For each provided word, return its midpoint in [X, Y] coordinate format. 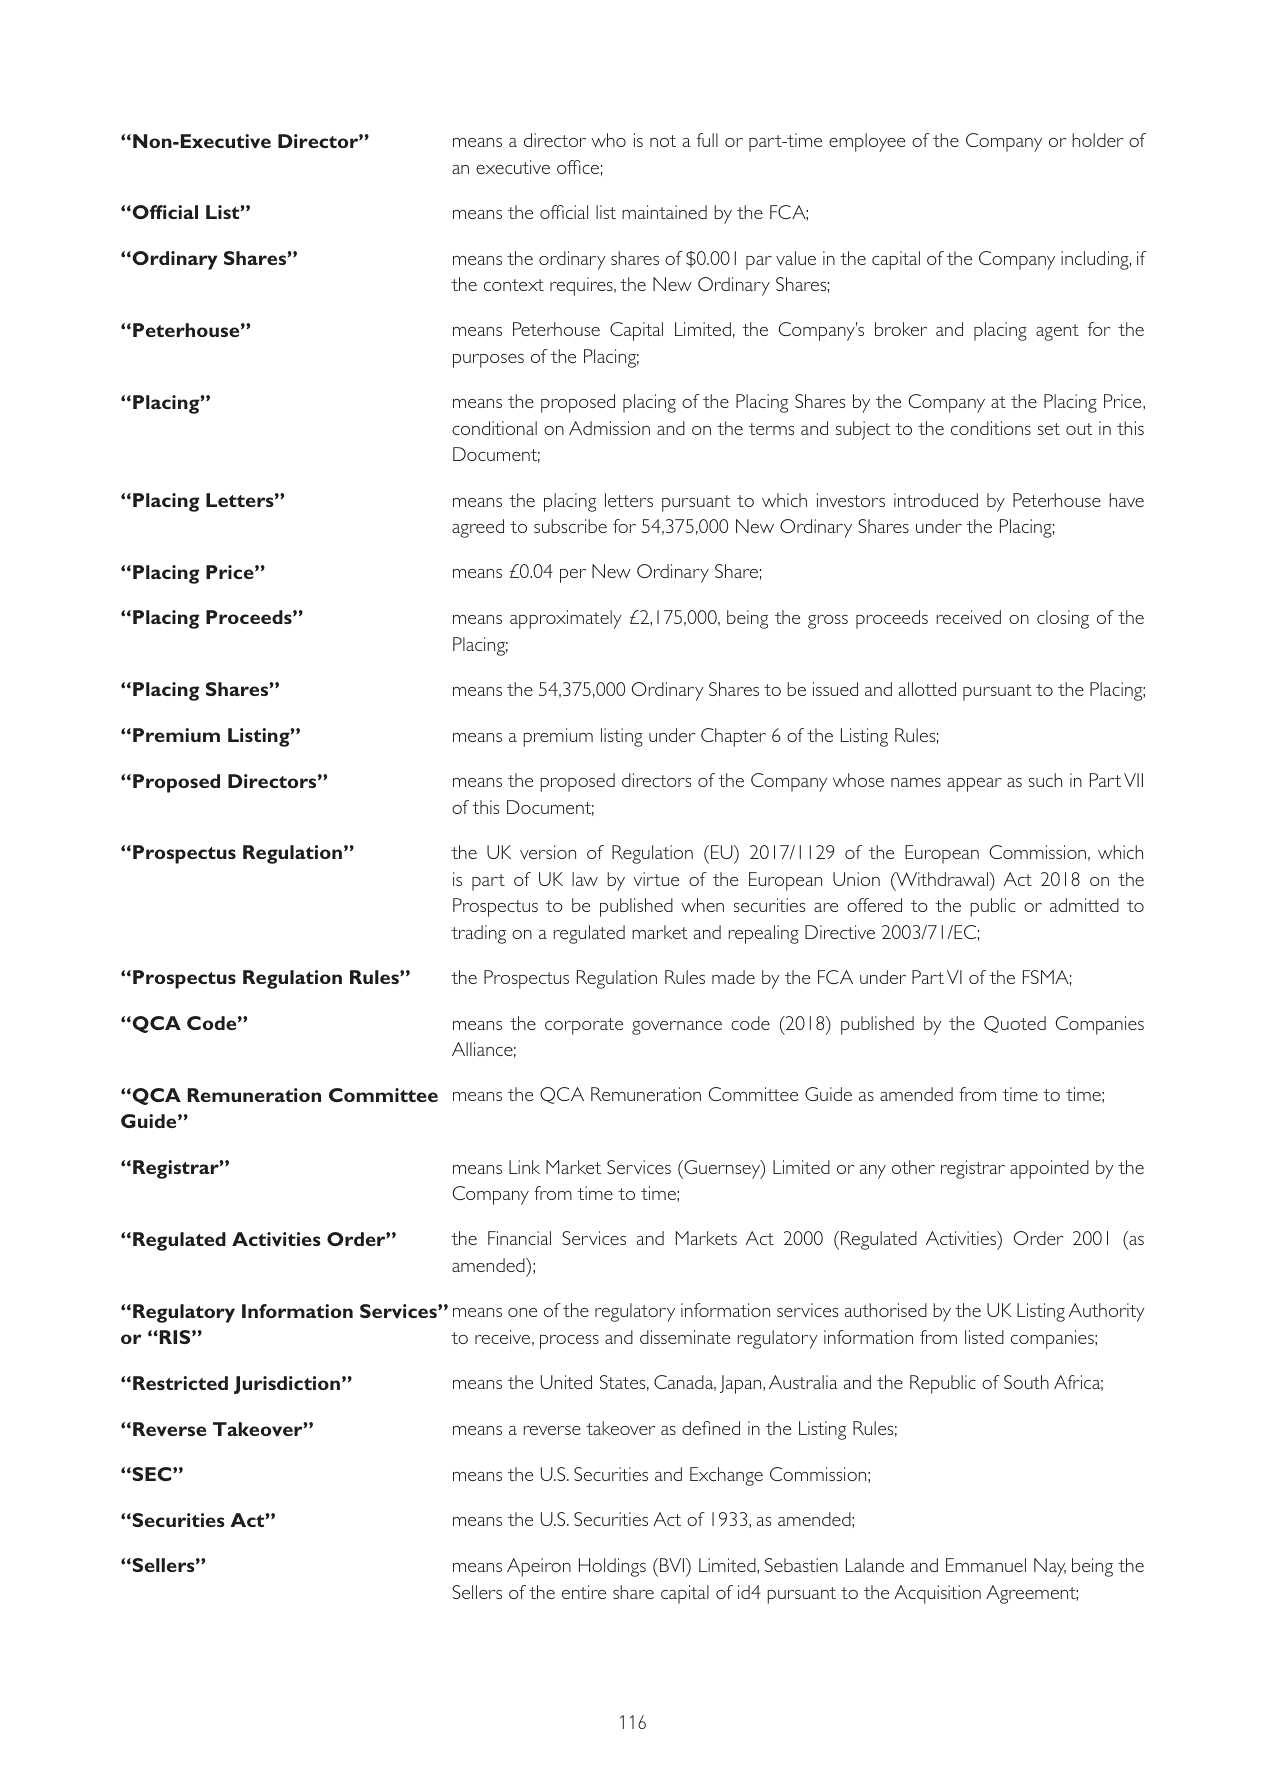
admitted [1084, 905]
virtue [656, 879]
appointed [1049, 1169]
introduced [936, 500]
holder [1097, 140]
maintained [664, 212]
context [514, 285]
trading [478, 934]
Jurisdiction [287, 1385]
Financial [519, 1238]
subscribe [570, 526]
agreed [478, 528]
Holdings [612, 1567]
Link [524, 1167]
